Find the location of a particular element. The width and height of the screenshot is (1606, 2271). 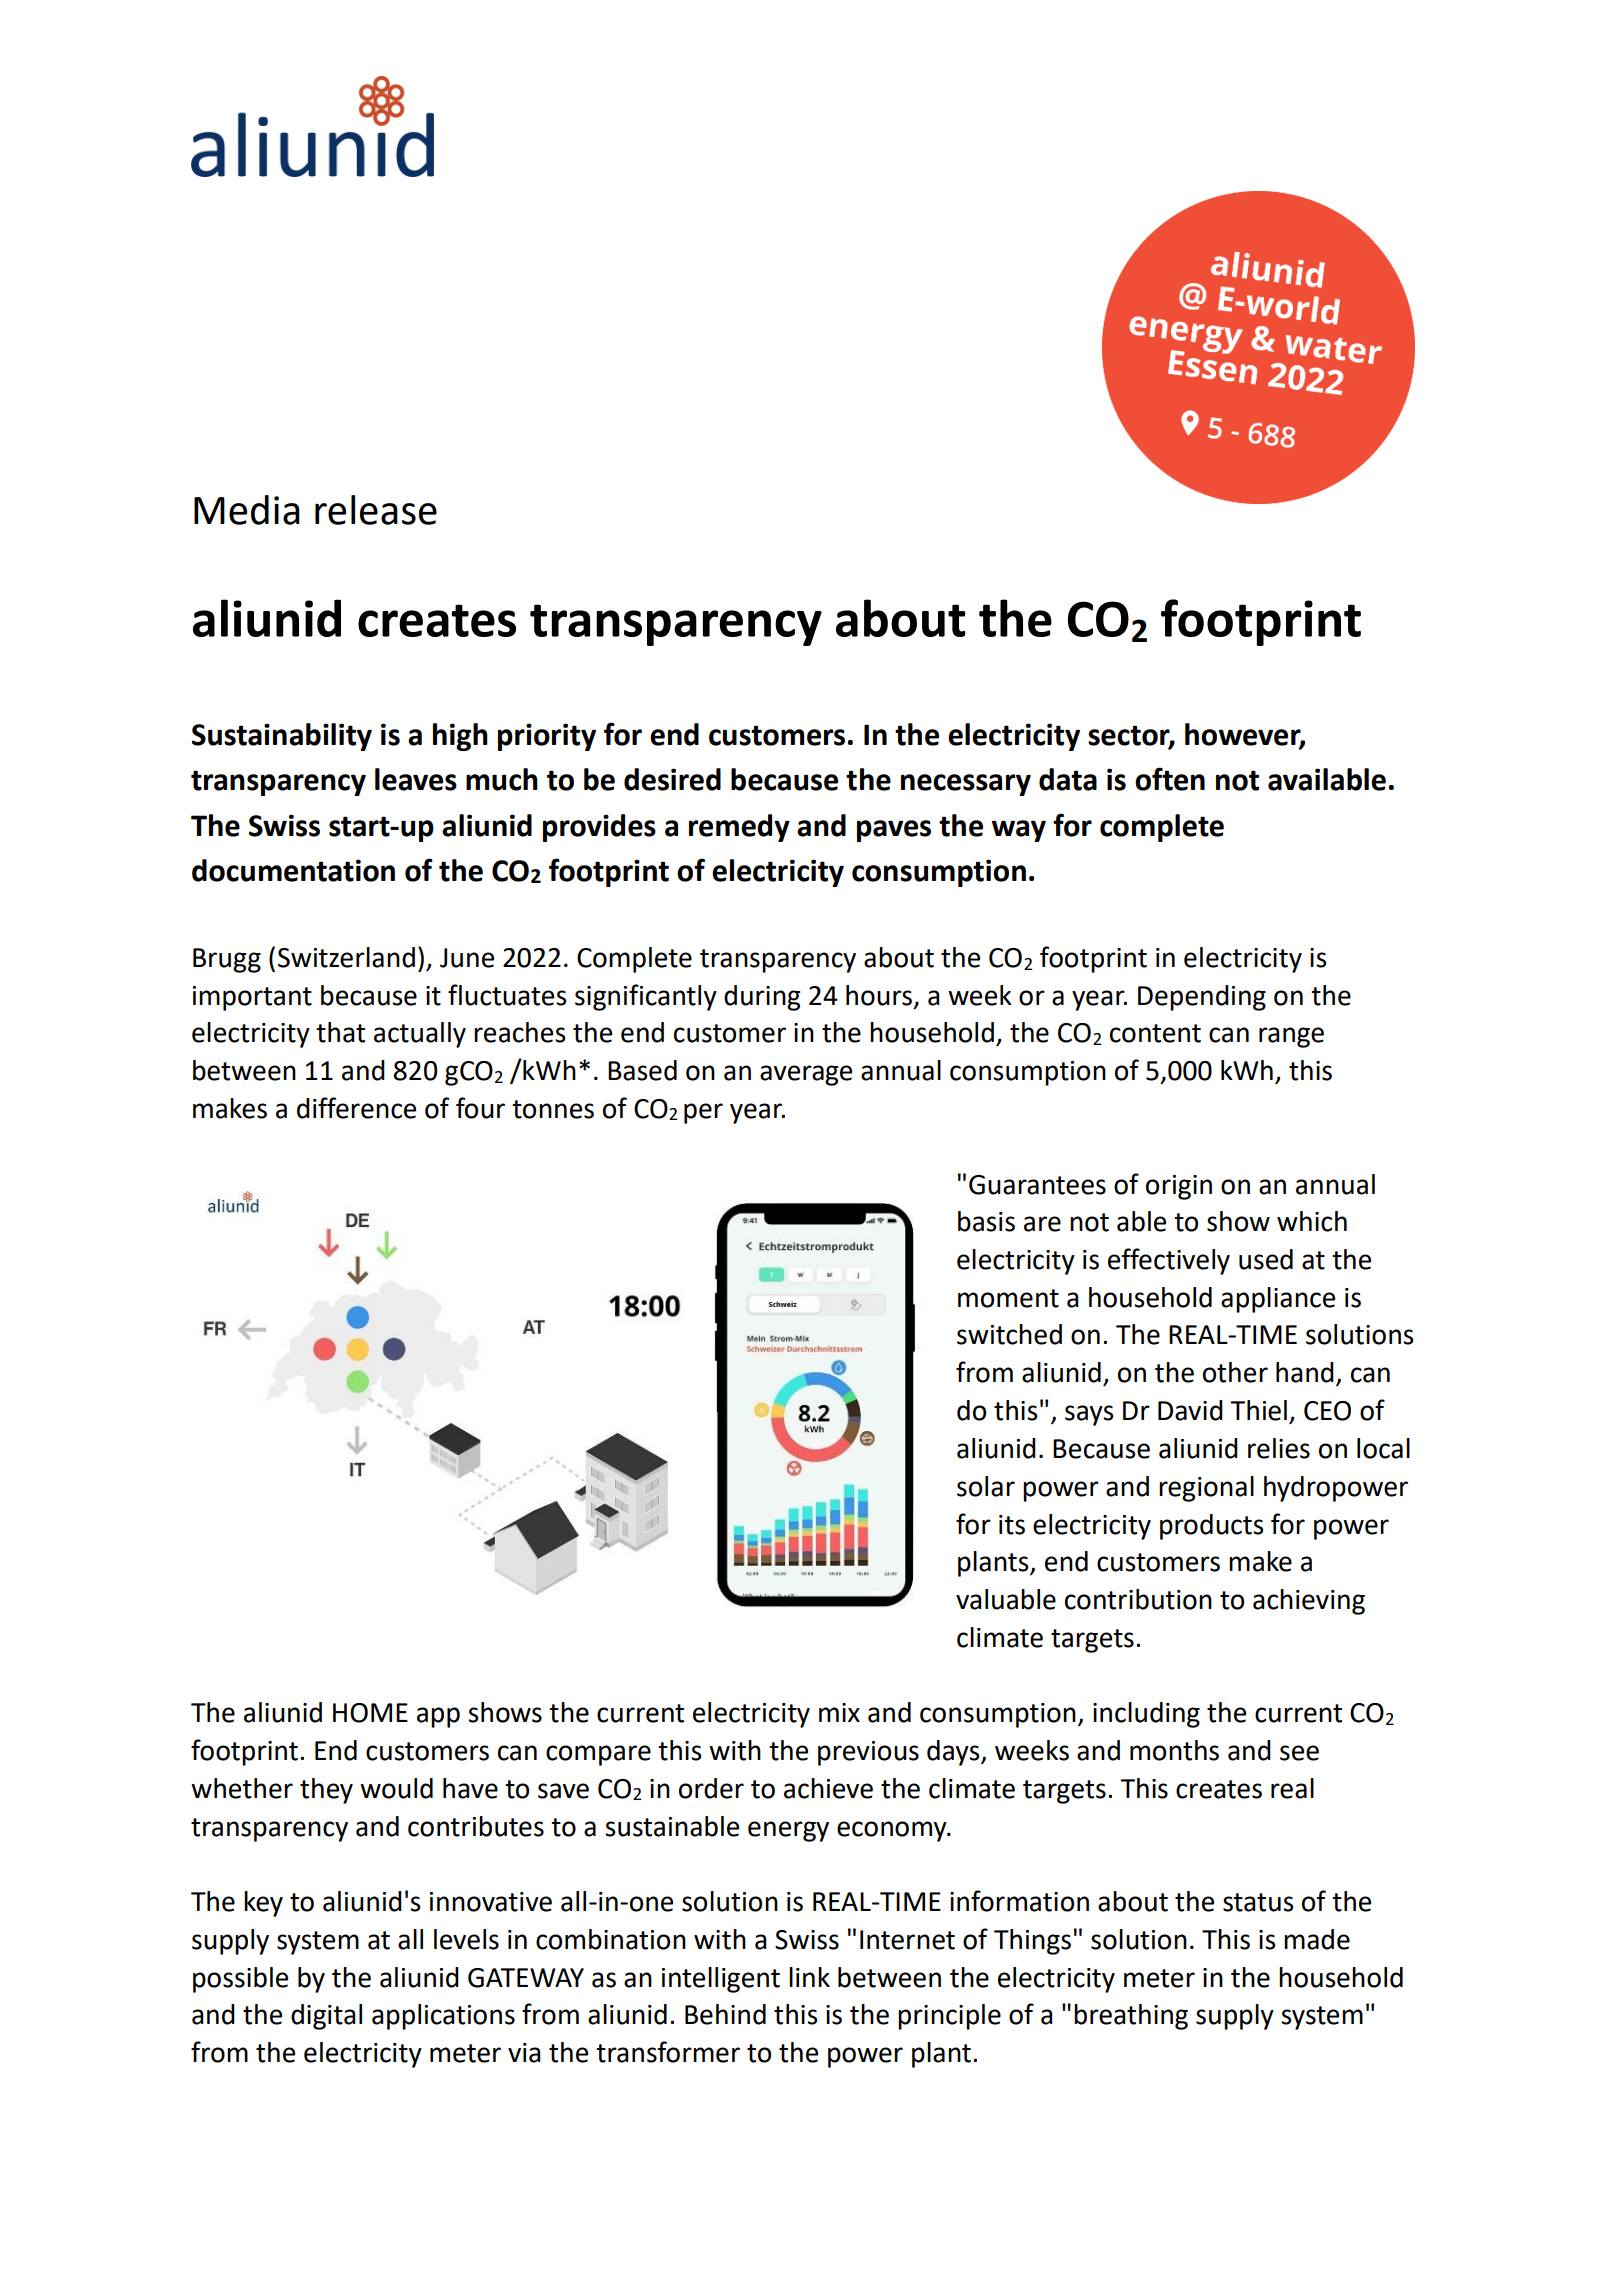

achieving is located at coordinates (1309, 1602).
